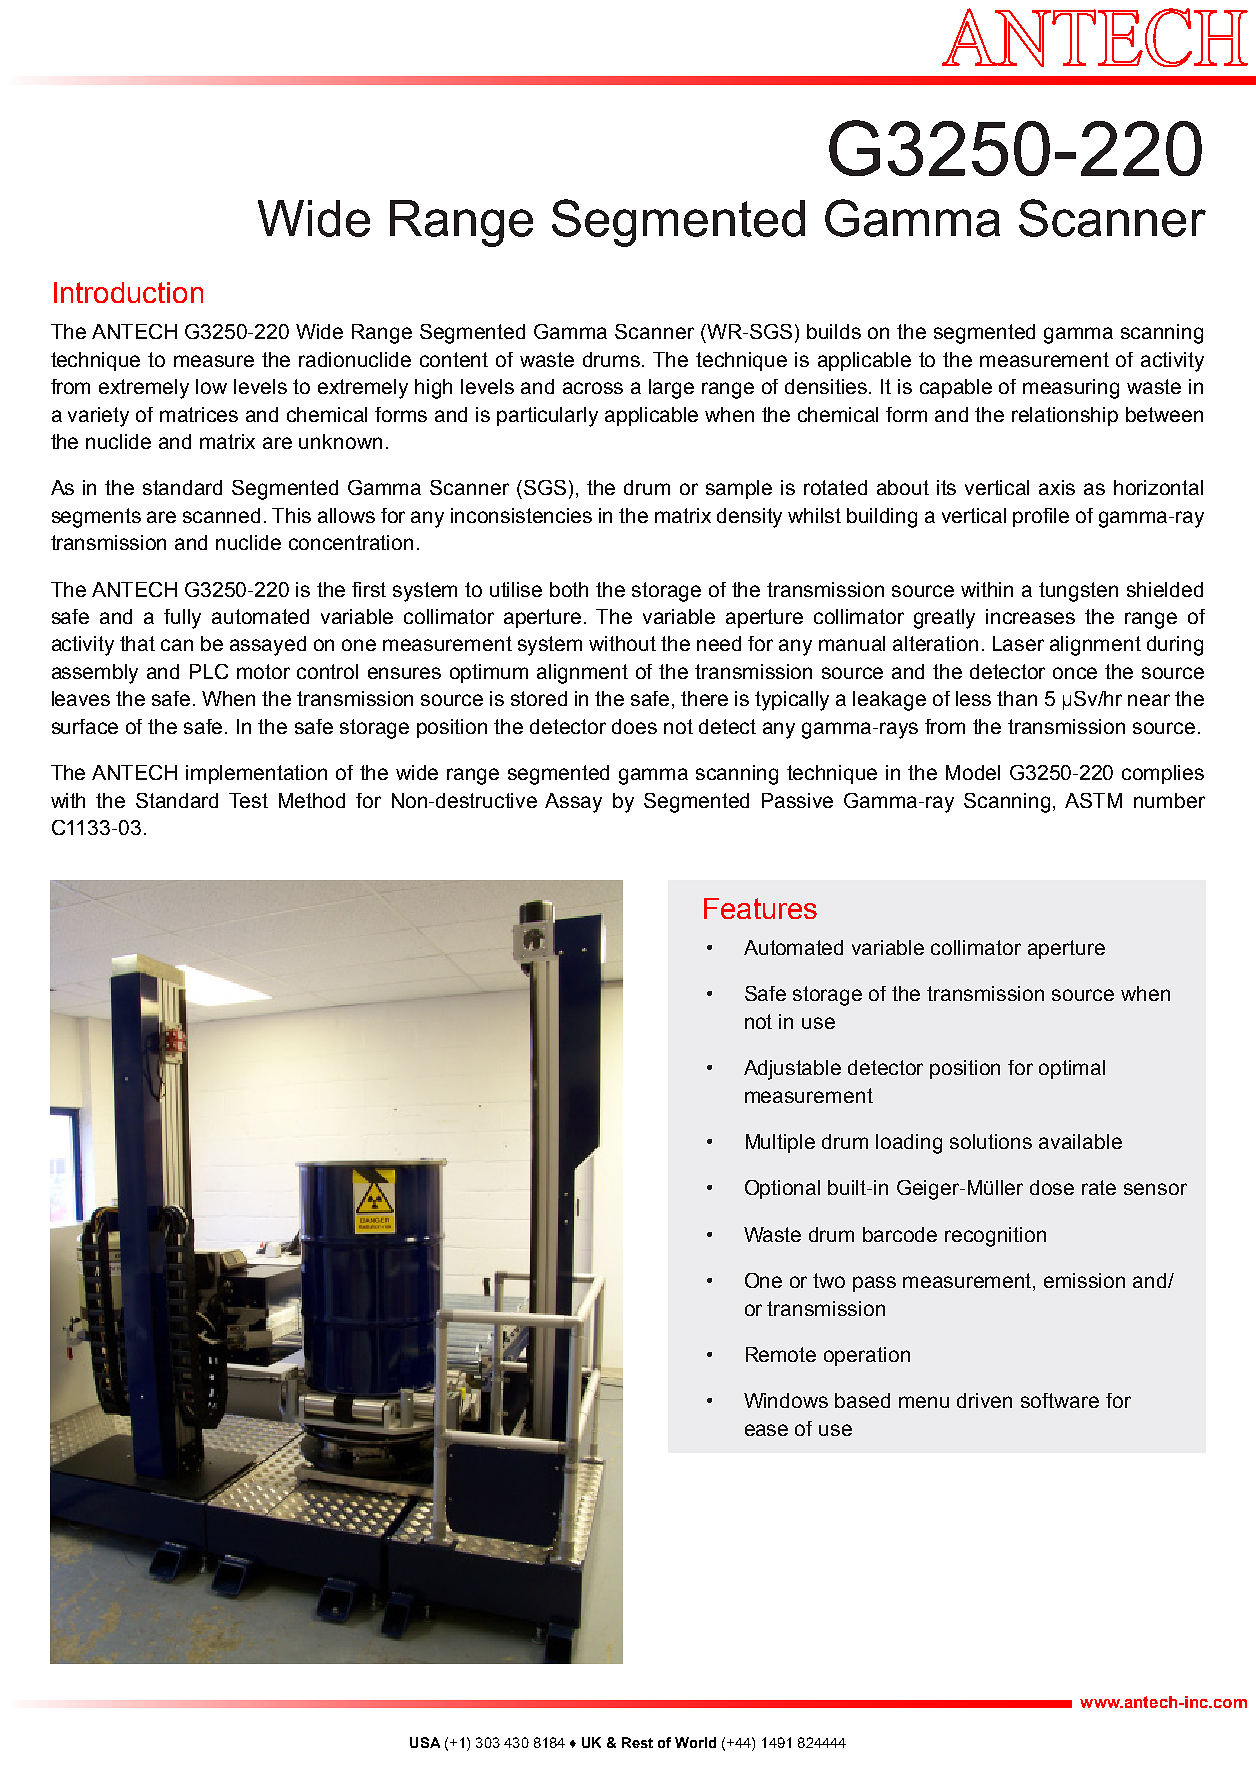  What do you see at coordinates (637, 1742) in the screenshot?
I see `Rest` at bounding box center [637, 1742].
